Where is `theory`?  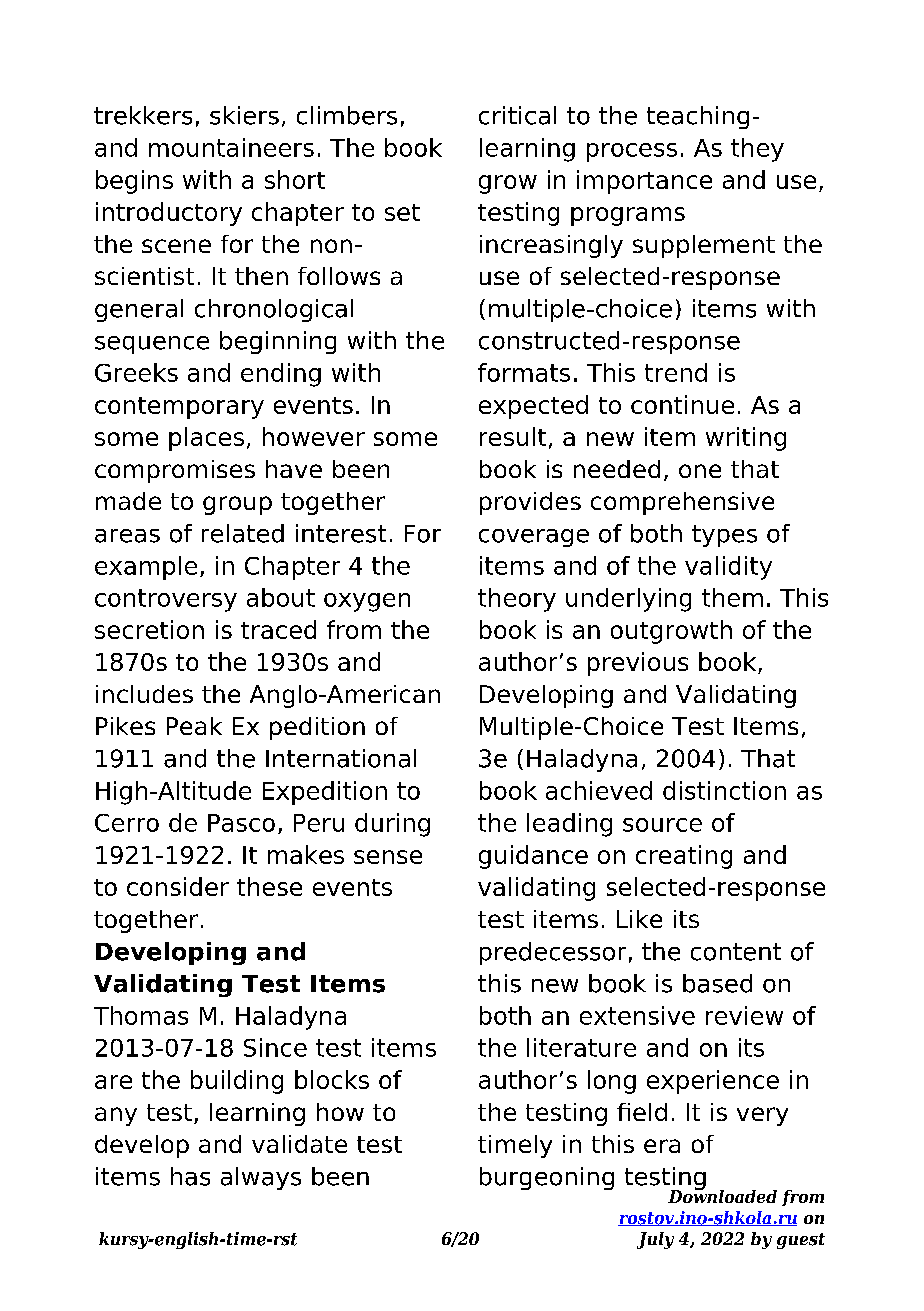 theory is located at coordinates (517, 600).
